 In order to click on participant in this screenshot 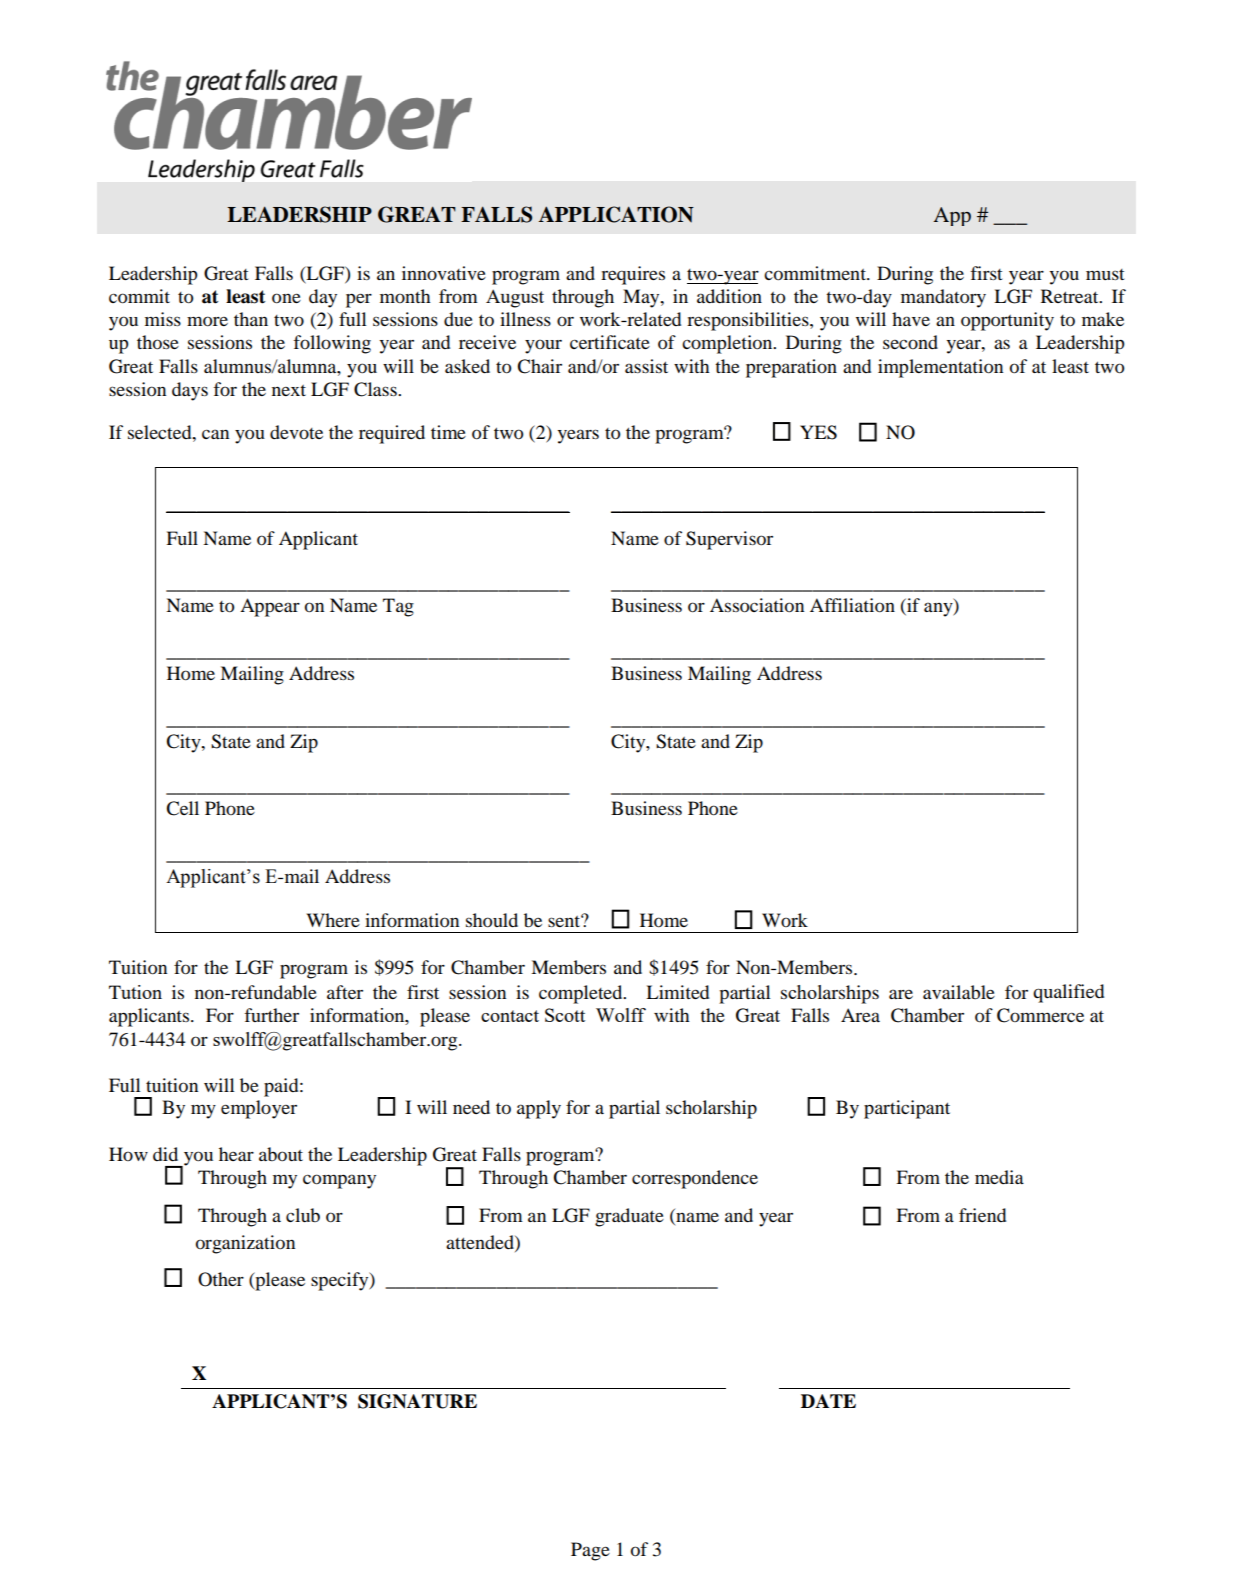, I will do `click(907, 1109)`.
